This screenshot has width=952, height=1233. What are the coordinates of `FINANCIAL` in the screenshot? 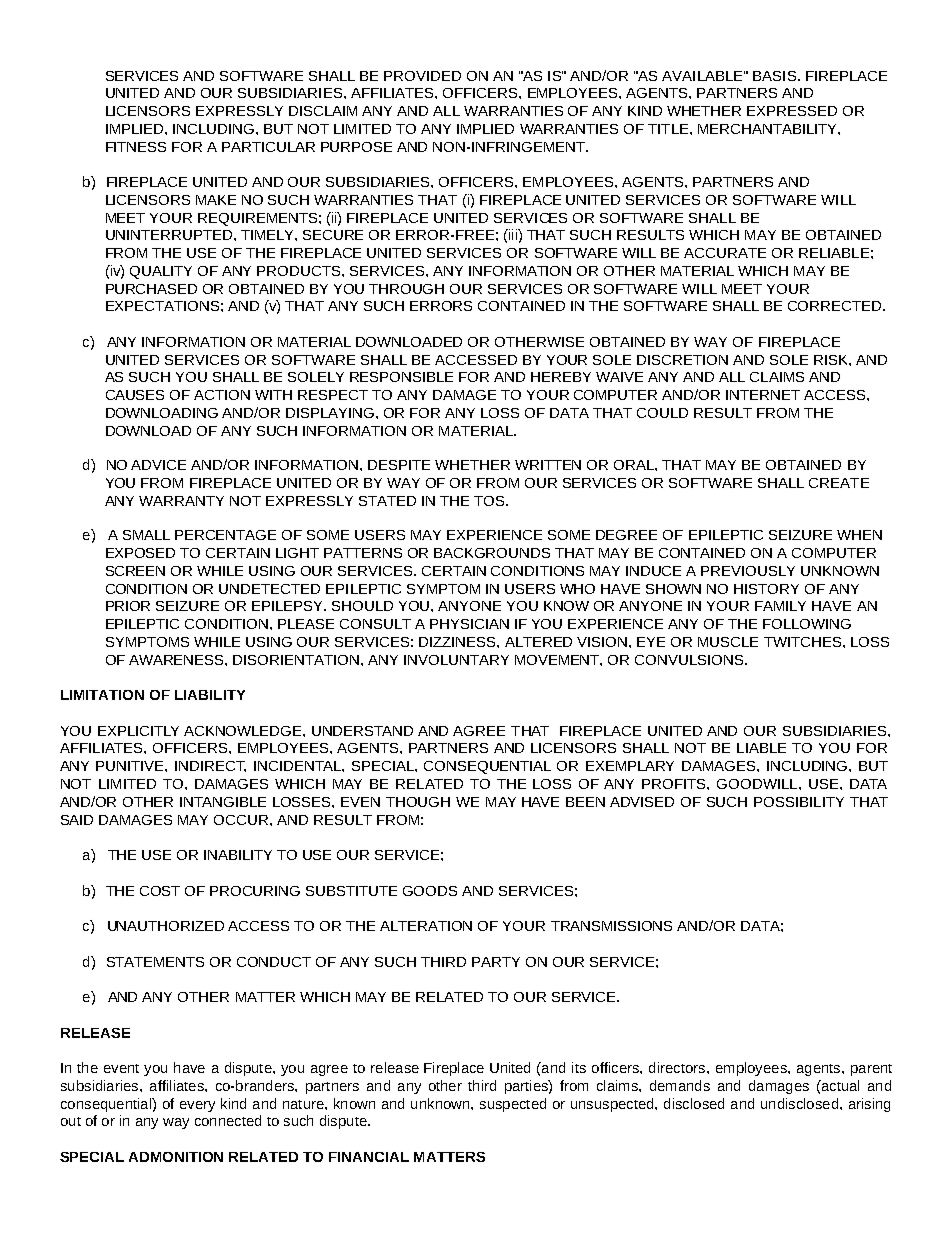 It's located at (369, 1157).
